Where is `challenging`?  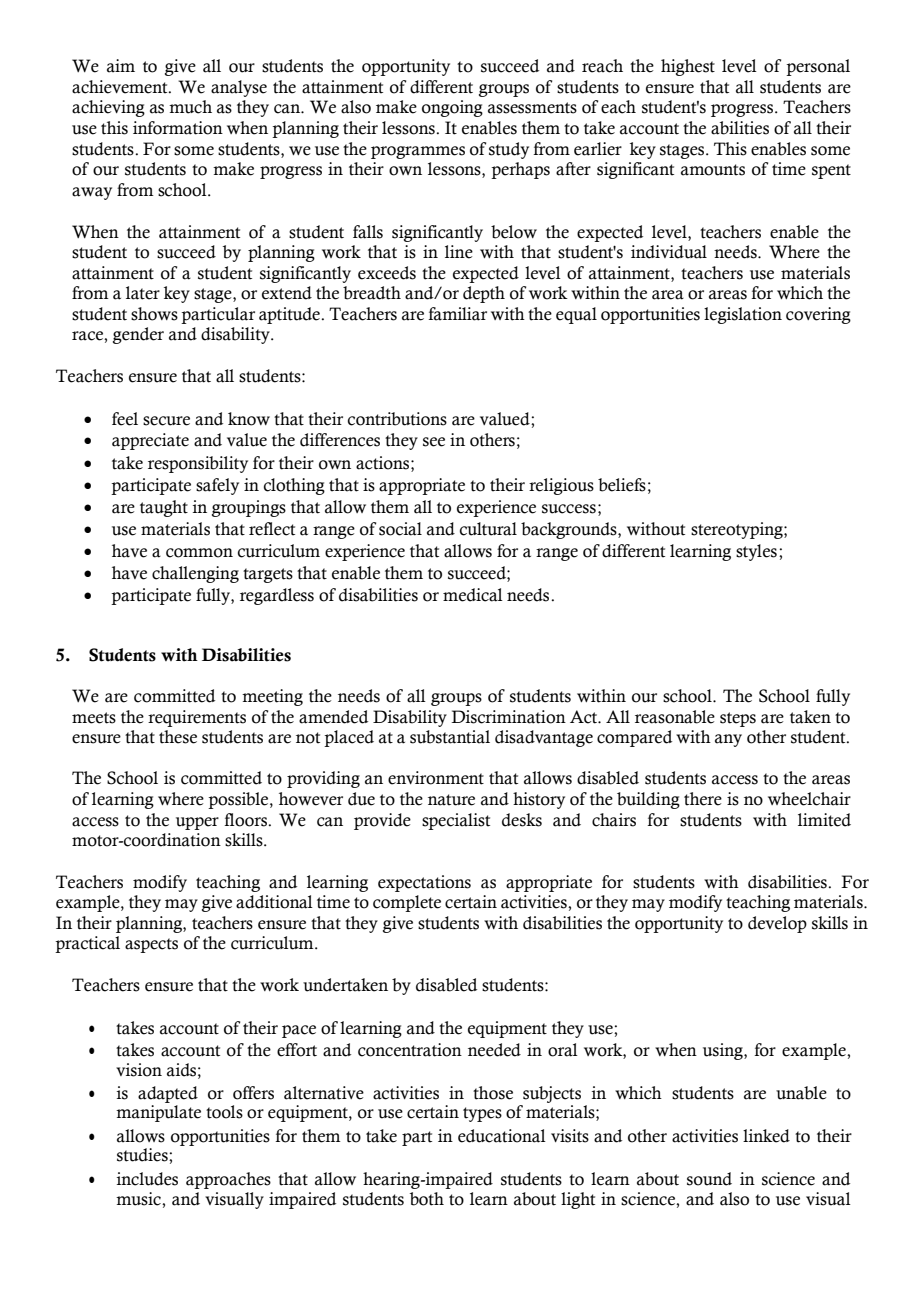 challenging is located at coordinates (195, 574).
